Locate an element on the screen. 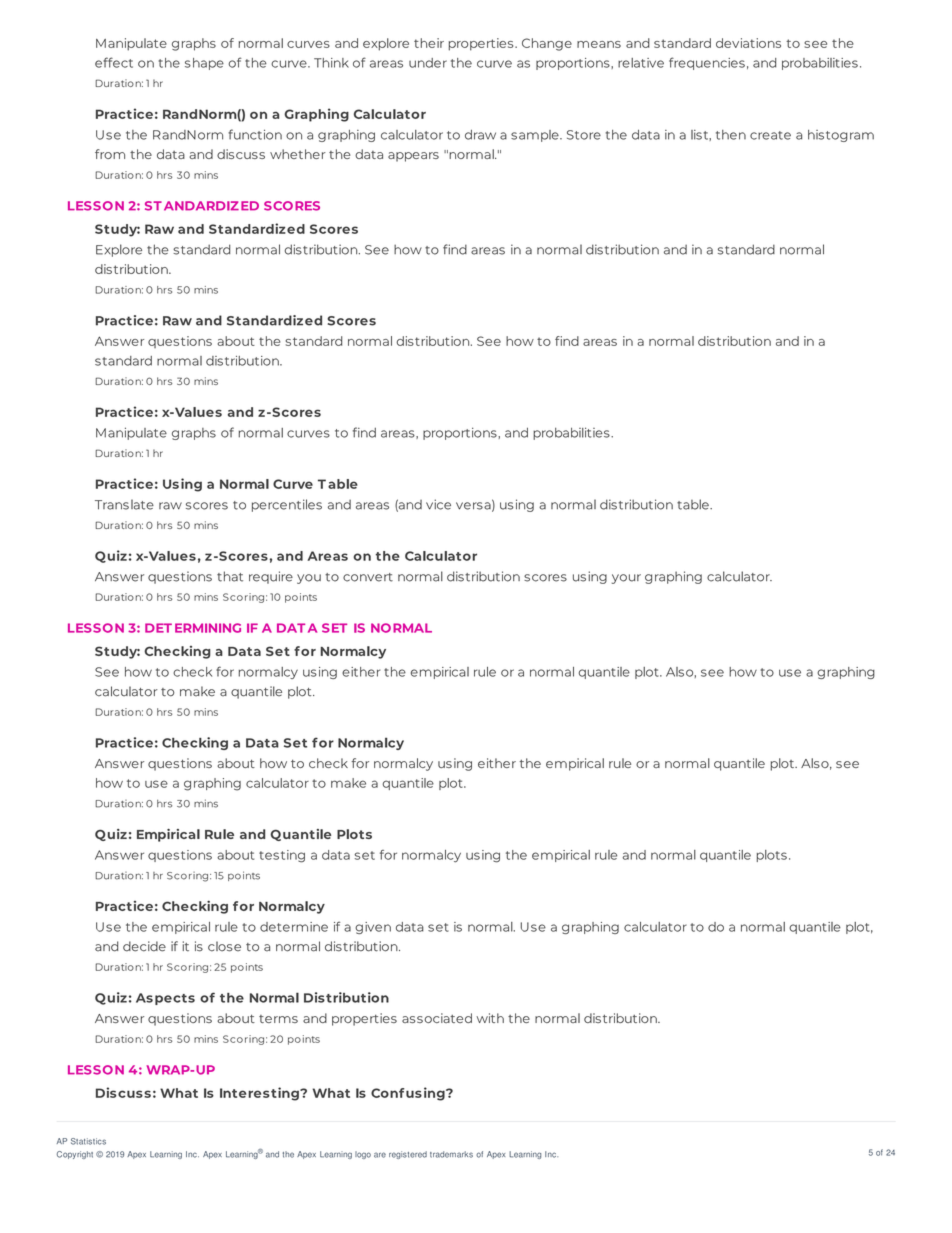 Image resolution: width=952 pixels, height=1233 pixels. convert is located at coordinates (368, 577).
